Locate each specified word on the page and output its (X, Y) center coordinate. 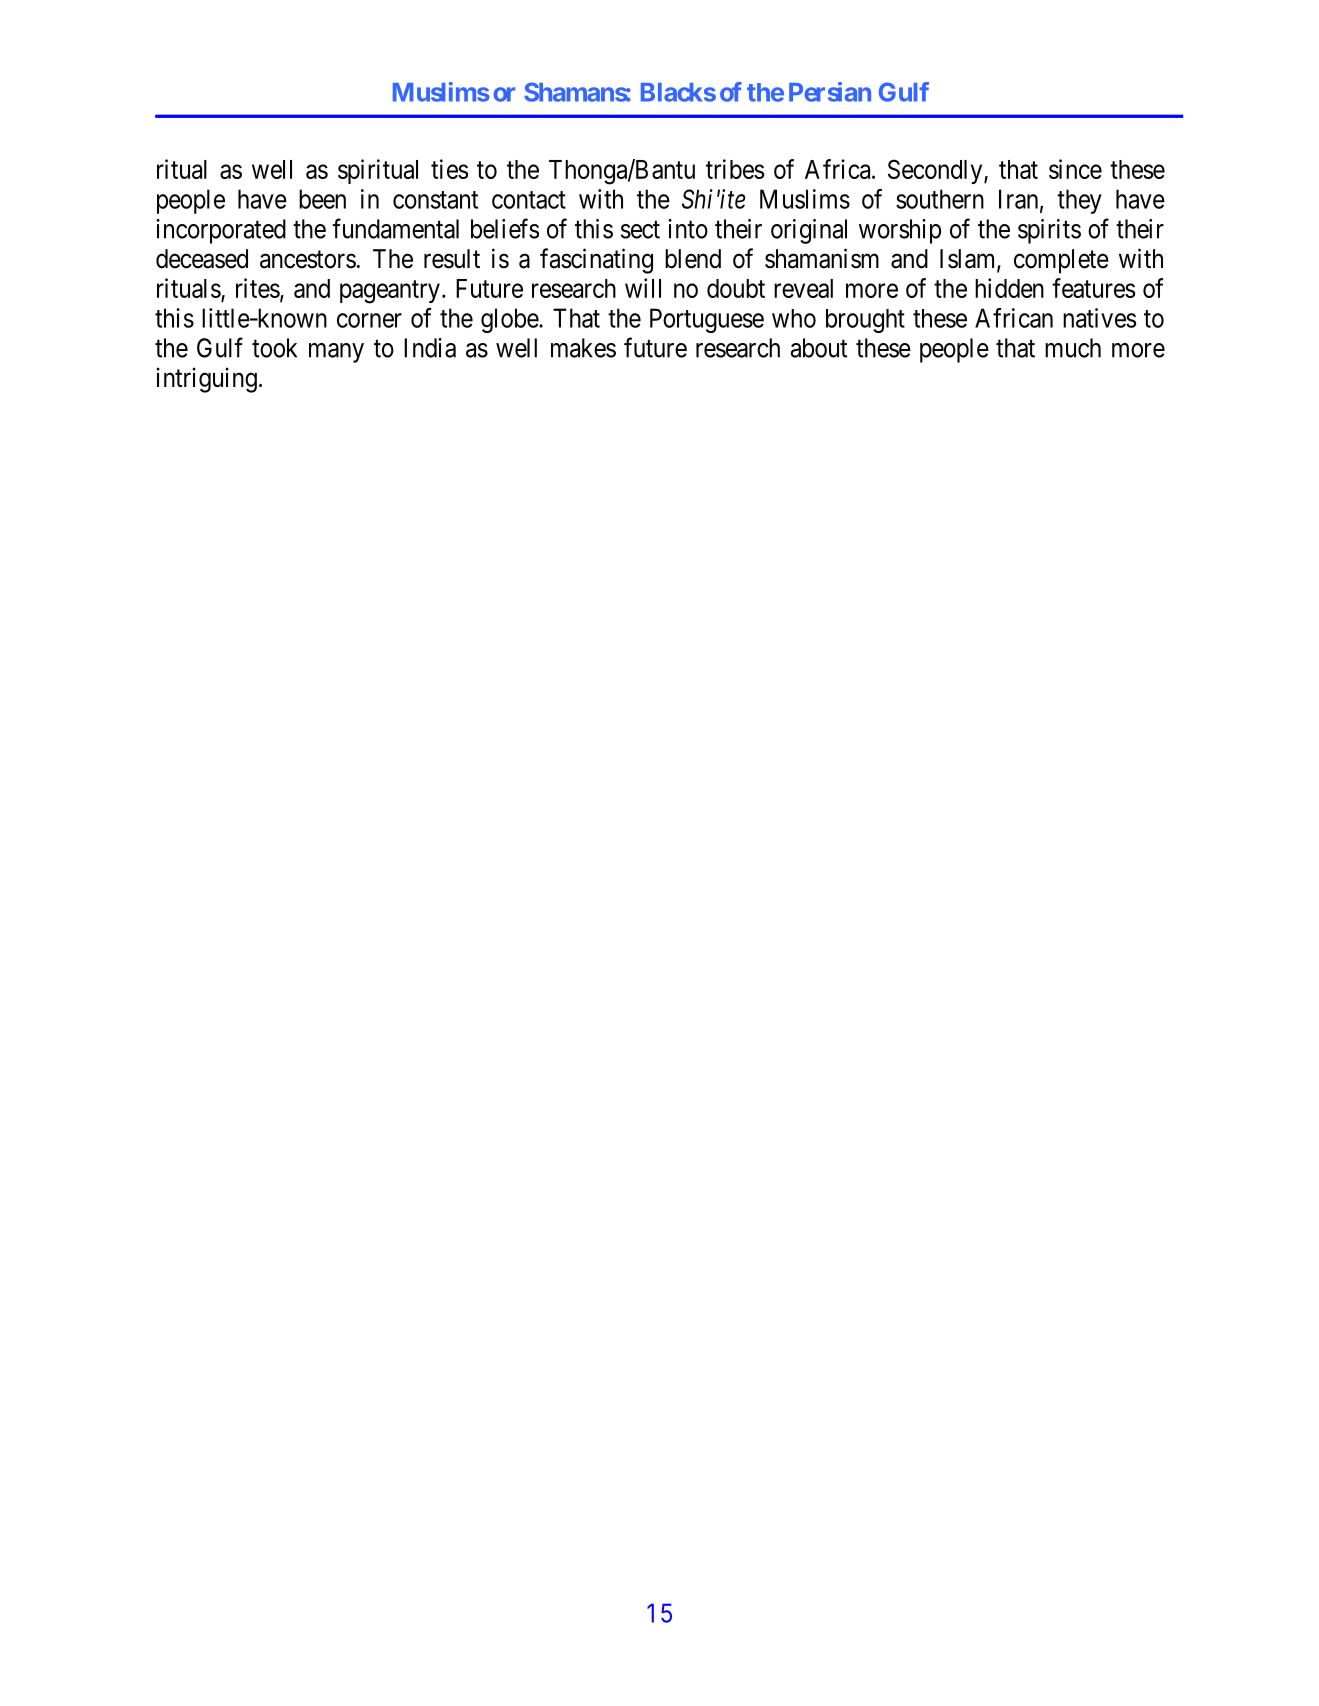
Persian (830, 92)
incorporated (221, 231)
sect (640, 230)
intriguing (206, 380)
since (1075, 169)
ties (449, 169)
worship (900, 231)
